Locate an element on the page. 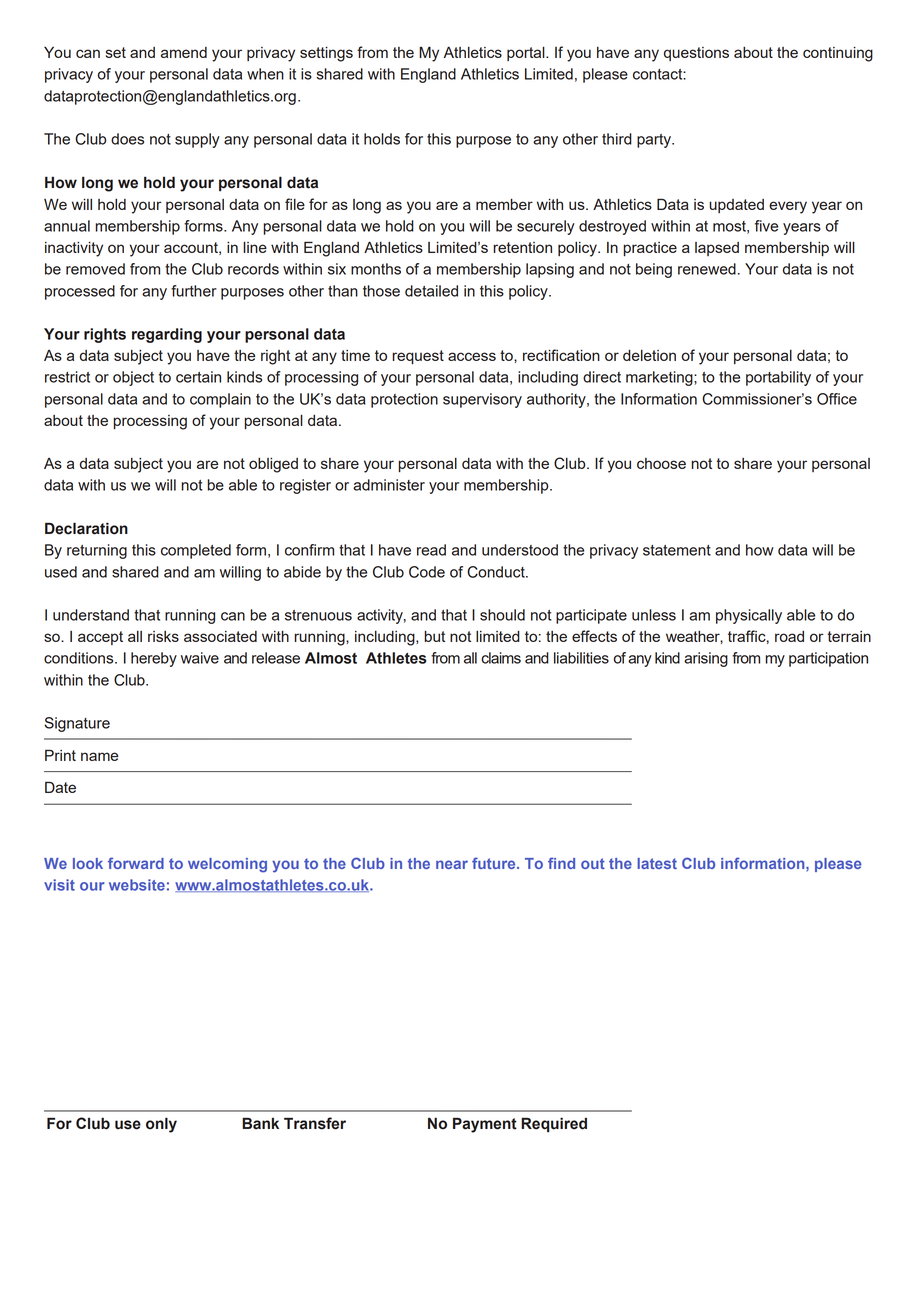  portal is located at coordinates (527, 54).
